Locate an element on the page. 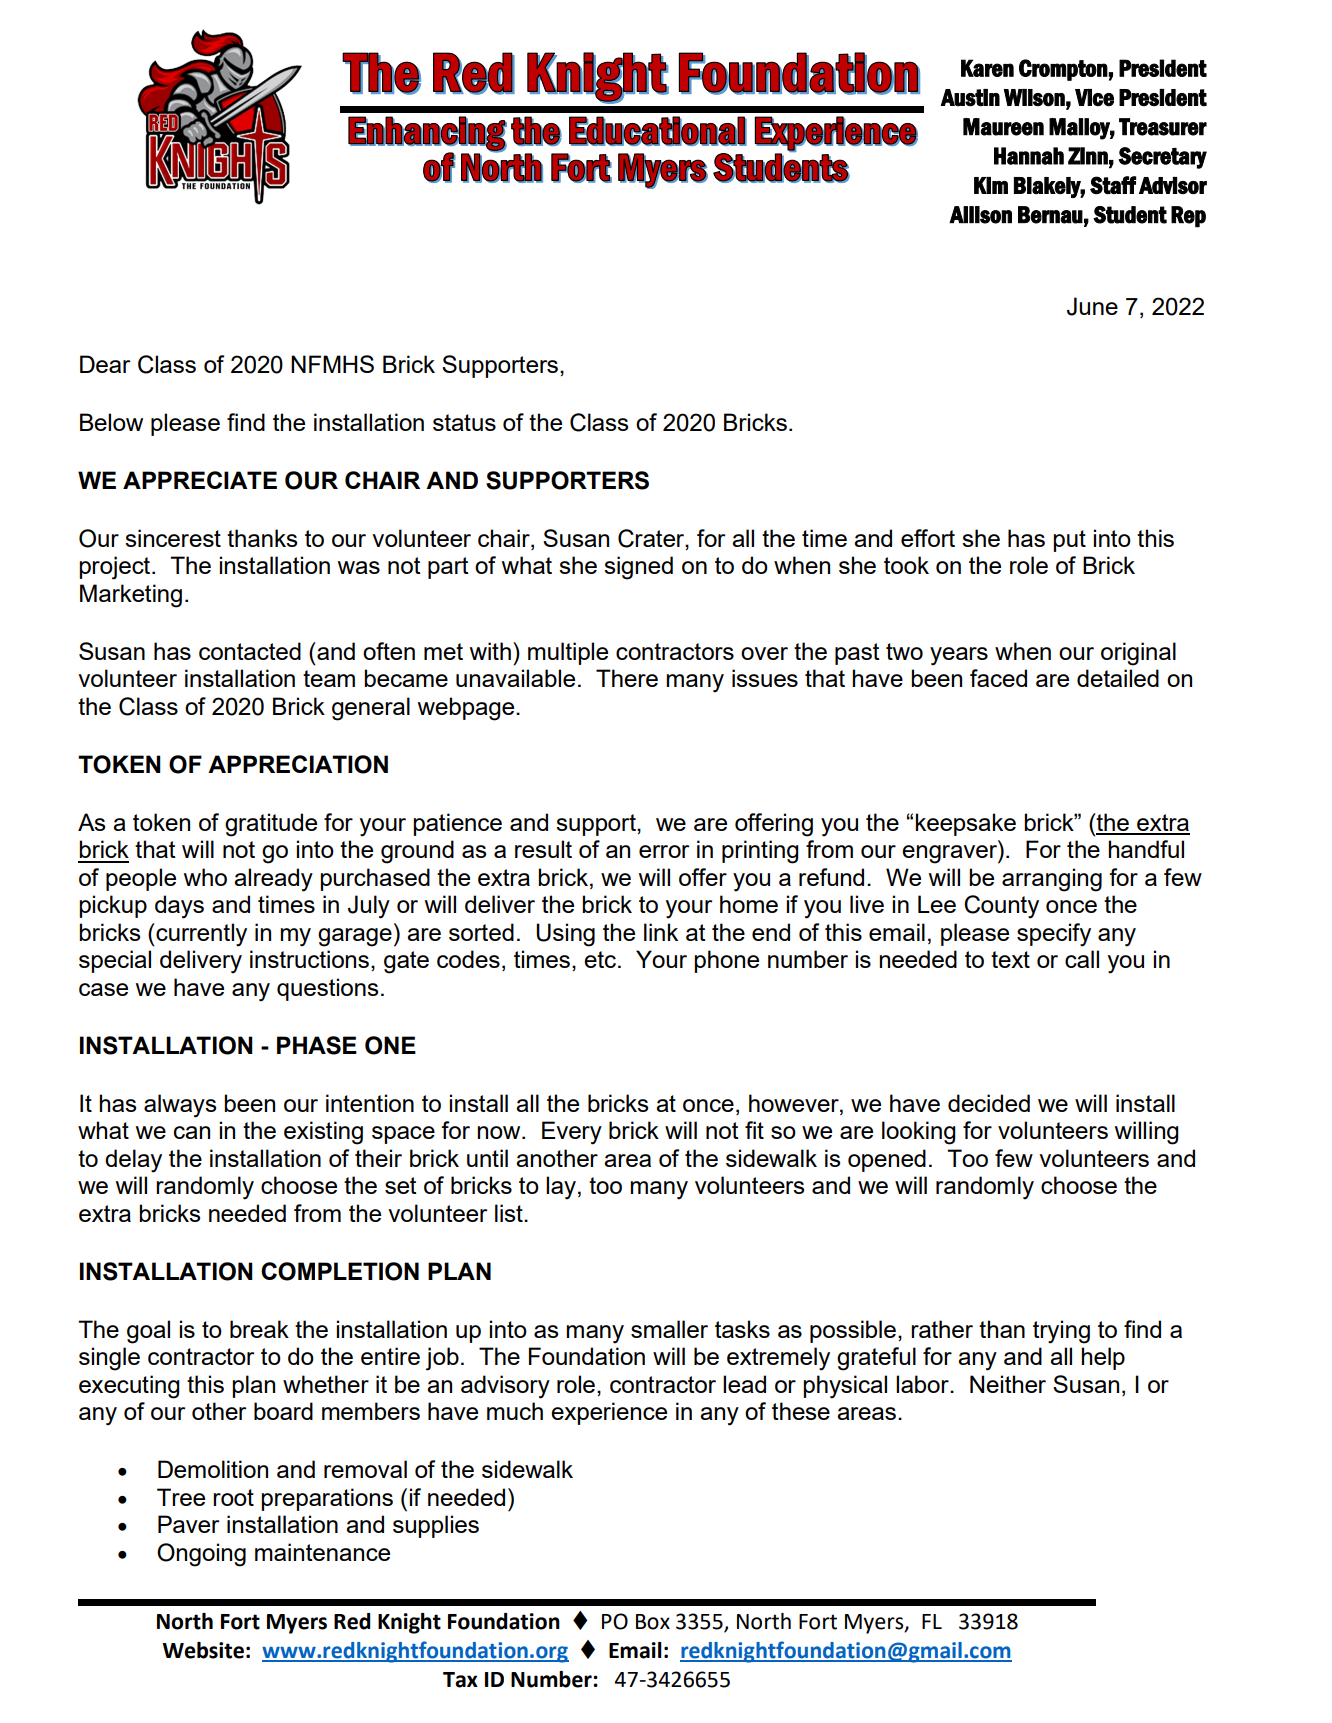 Image resolution: width=1332 pixels, height=1723 pixels. Dear is located at coordinates (105, 364).
